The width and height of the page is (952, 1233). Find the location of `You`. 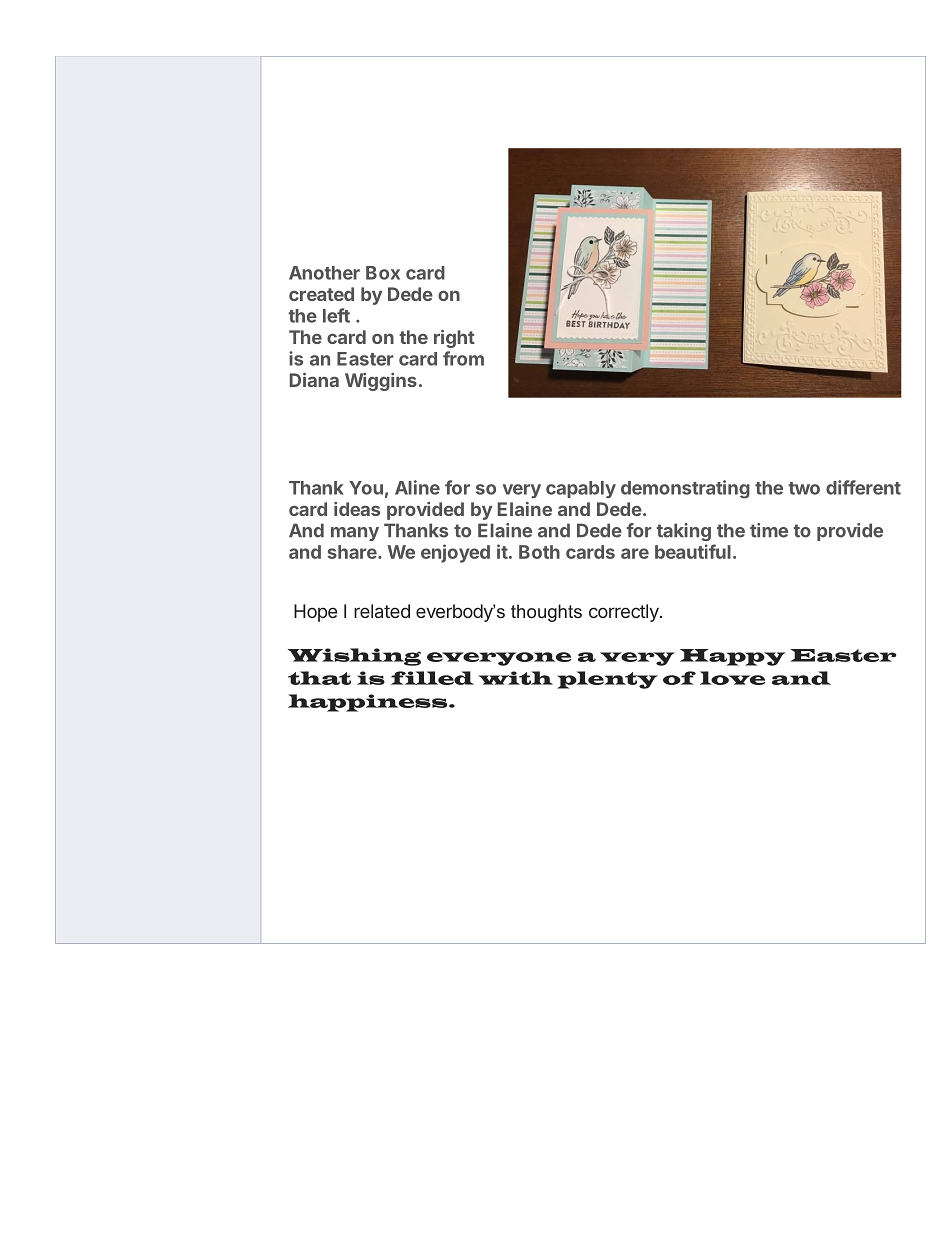

You is located at coordinates (366, 488).
